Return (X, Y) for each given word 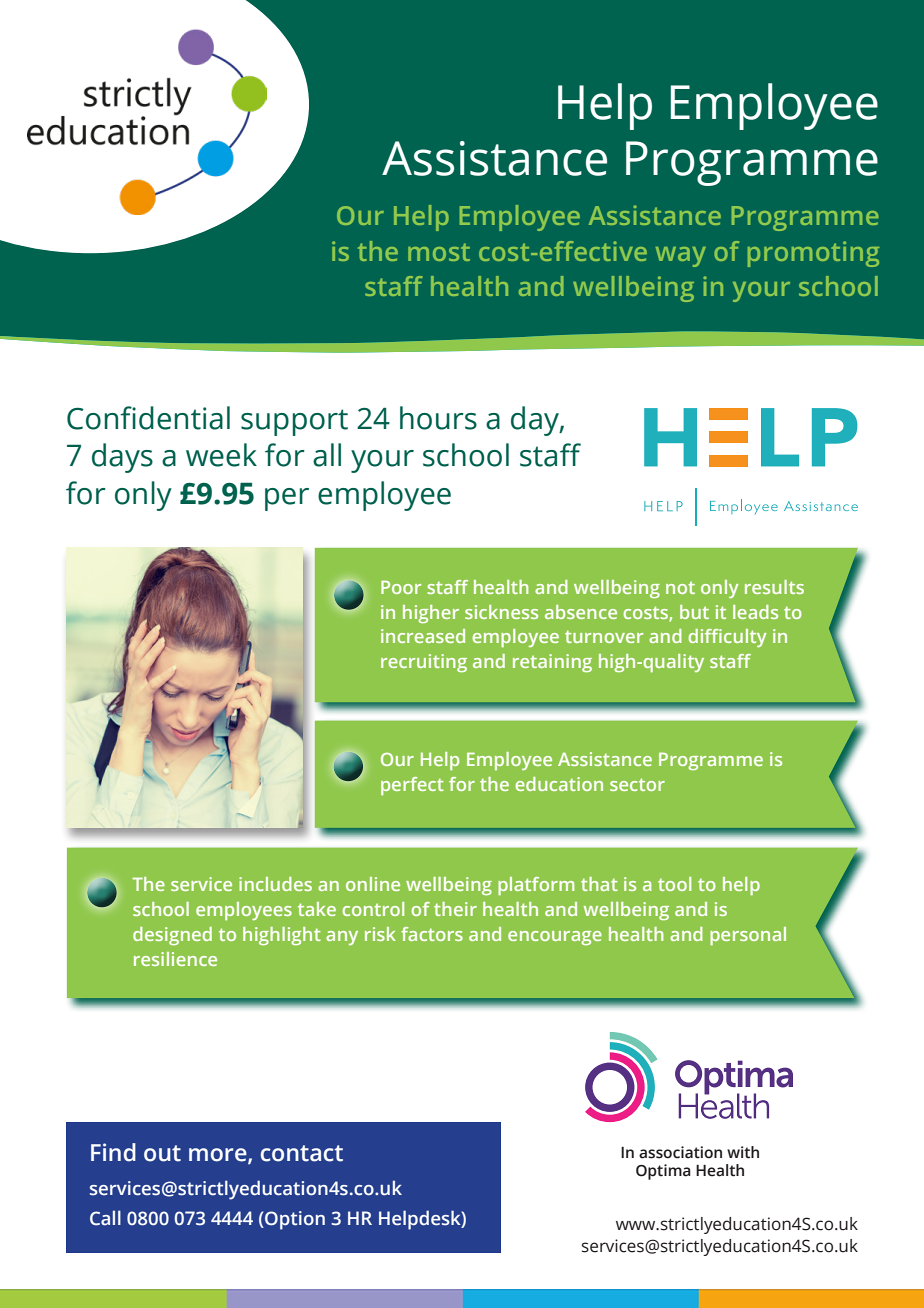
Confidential (148, 418)
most (439, 252)
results (774, 587)
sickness (501, 612)
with (743, 1152)
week (221, 455)
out (162, 1153)
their (455, 909)
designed (172, 936)
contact (302, 1153)
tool (674, 884)
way (681, 257)
